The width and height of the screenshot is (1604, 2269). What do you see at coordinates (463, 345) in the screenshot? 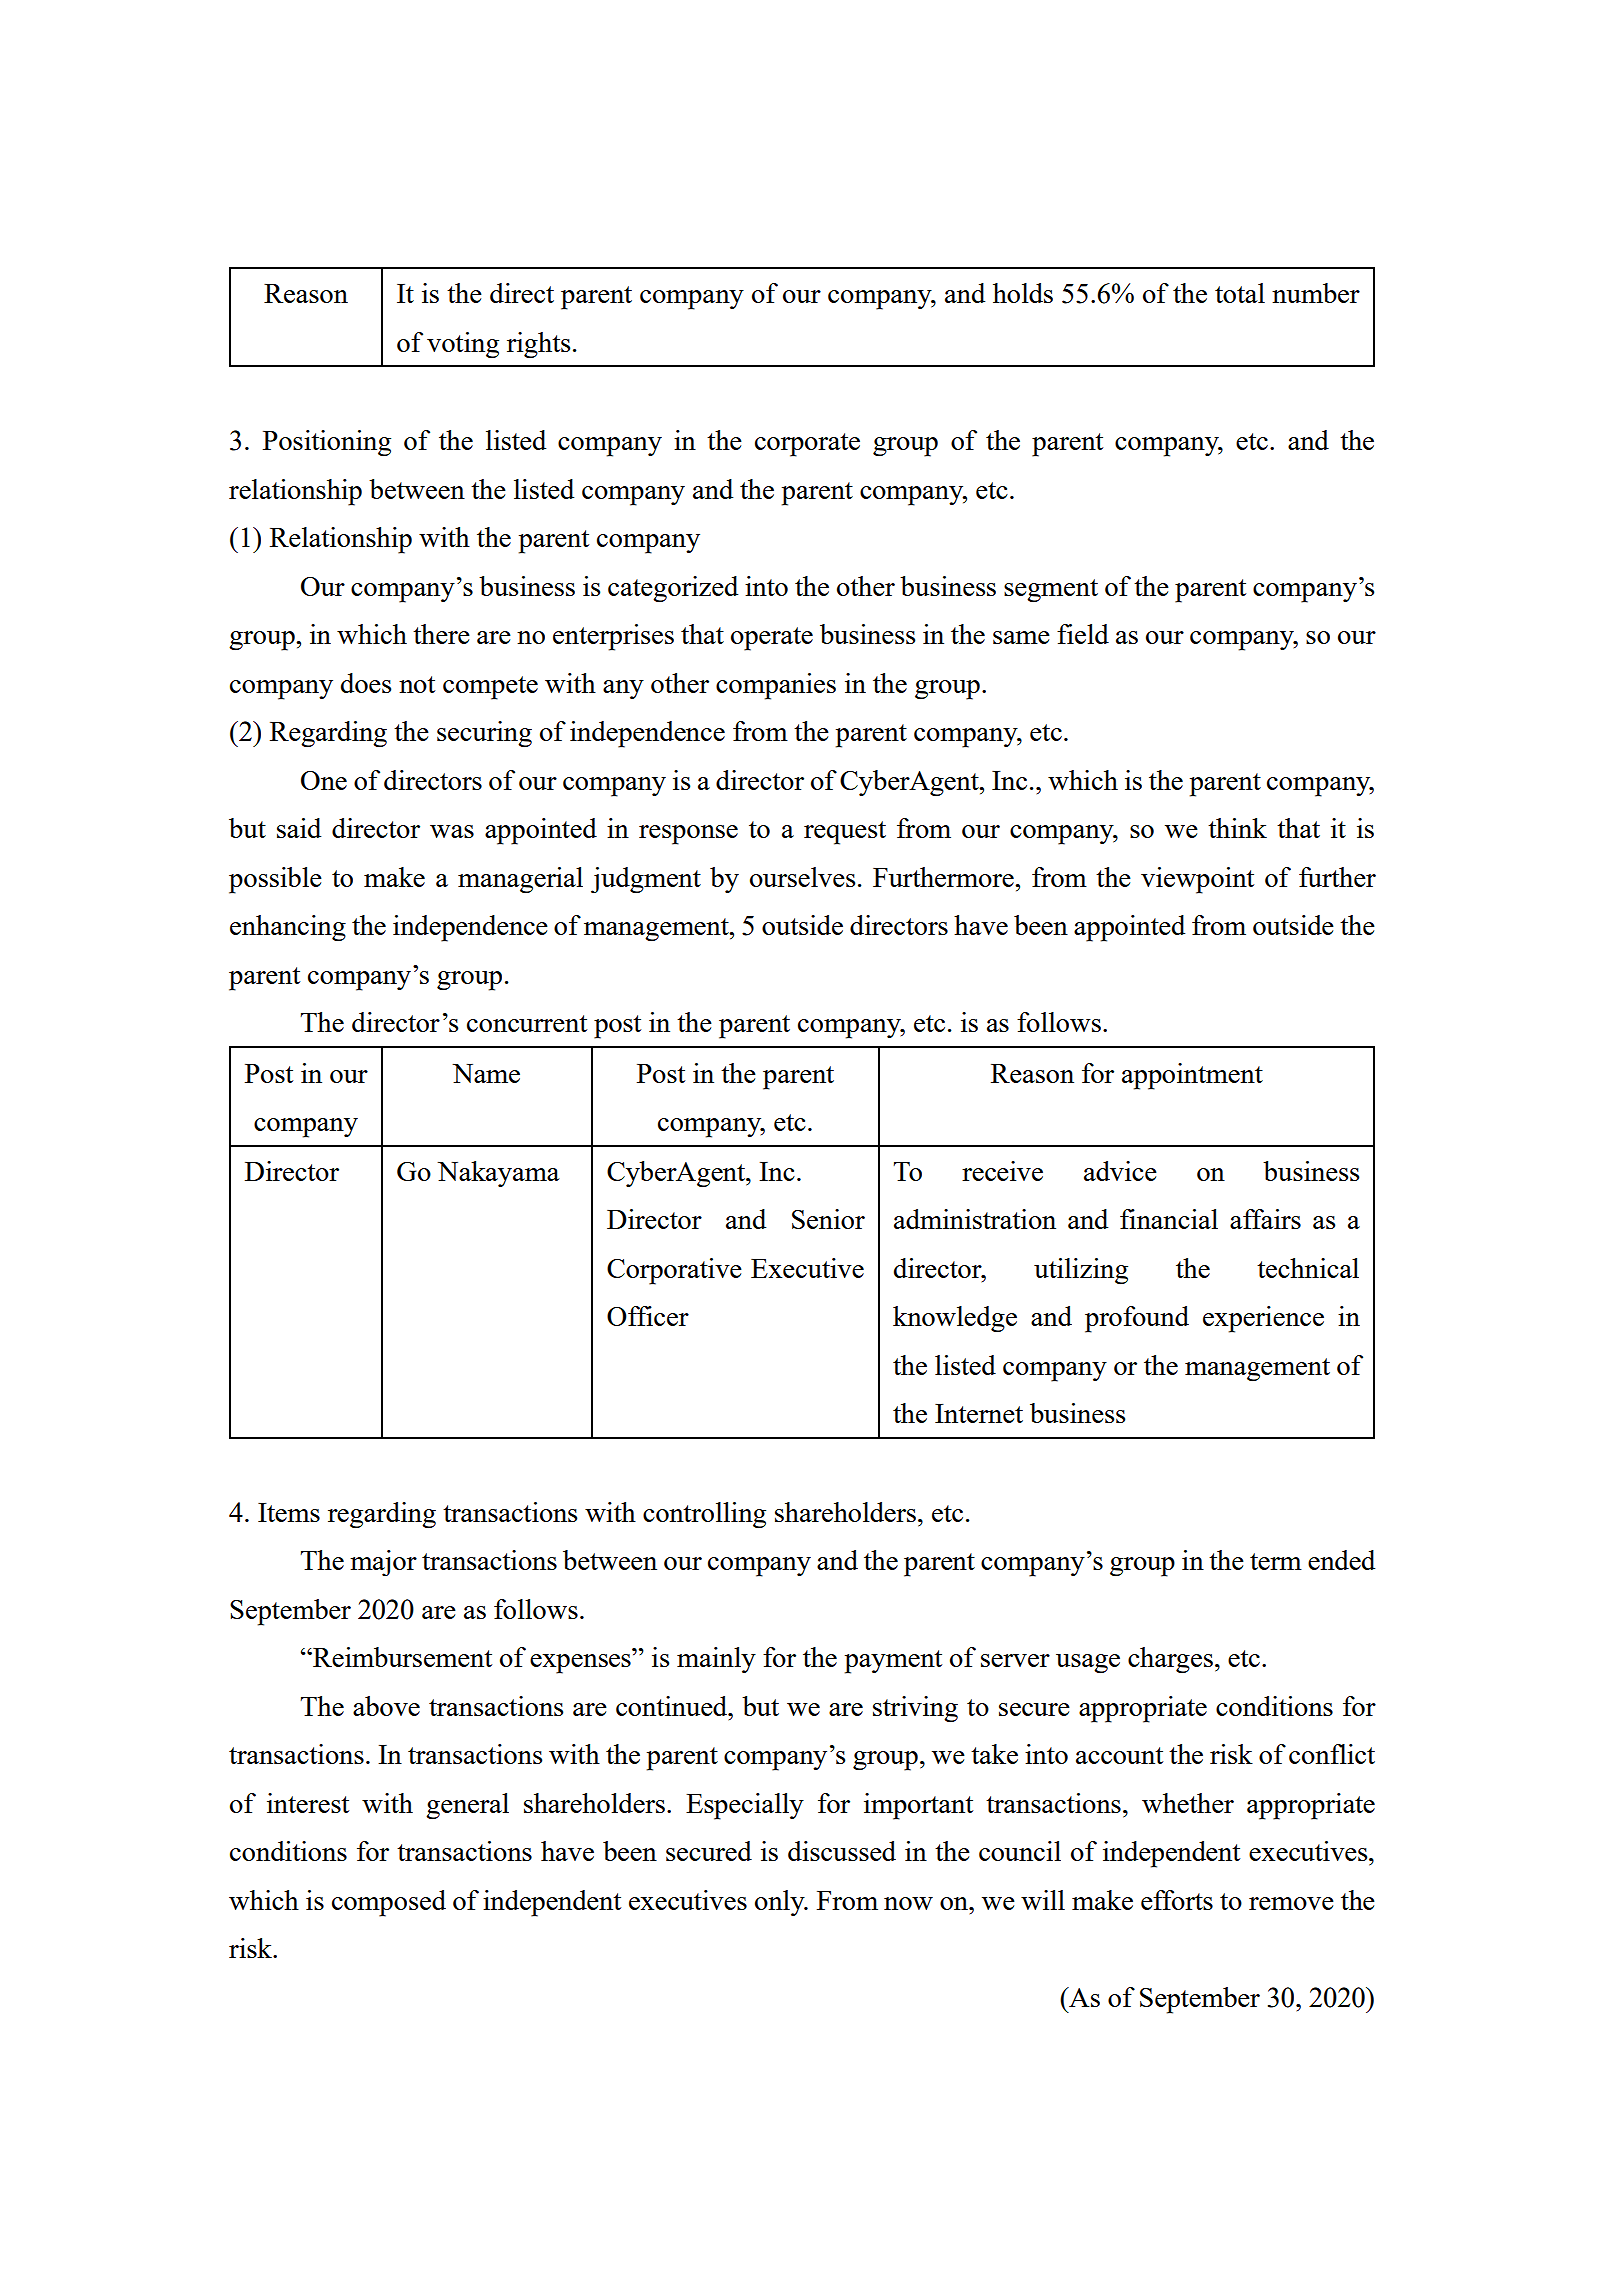
I see `voting` at bounding box center [463, 345].
